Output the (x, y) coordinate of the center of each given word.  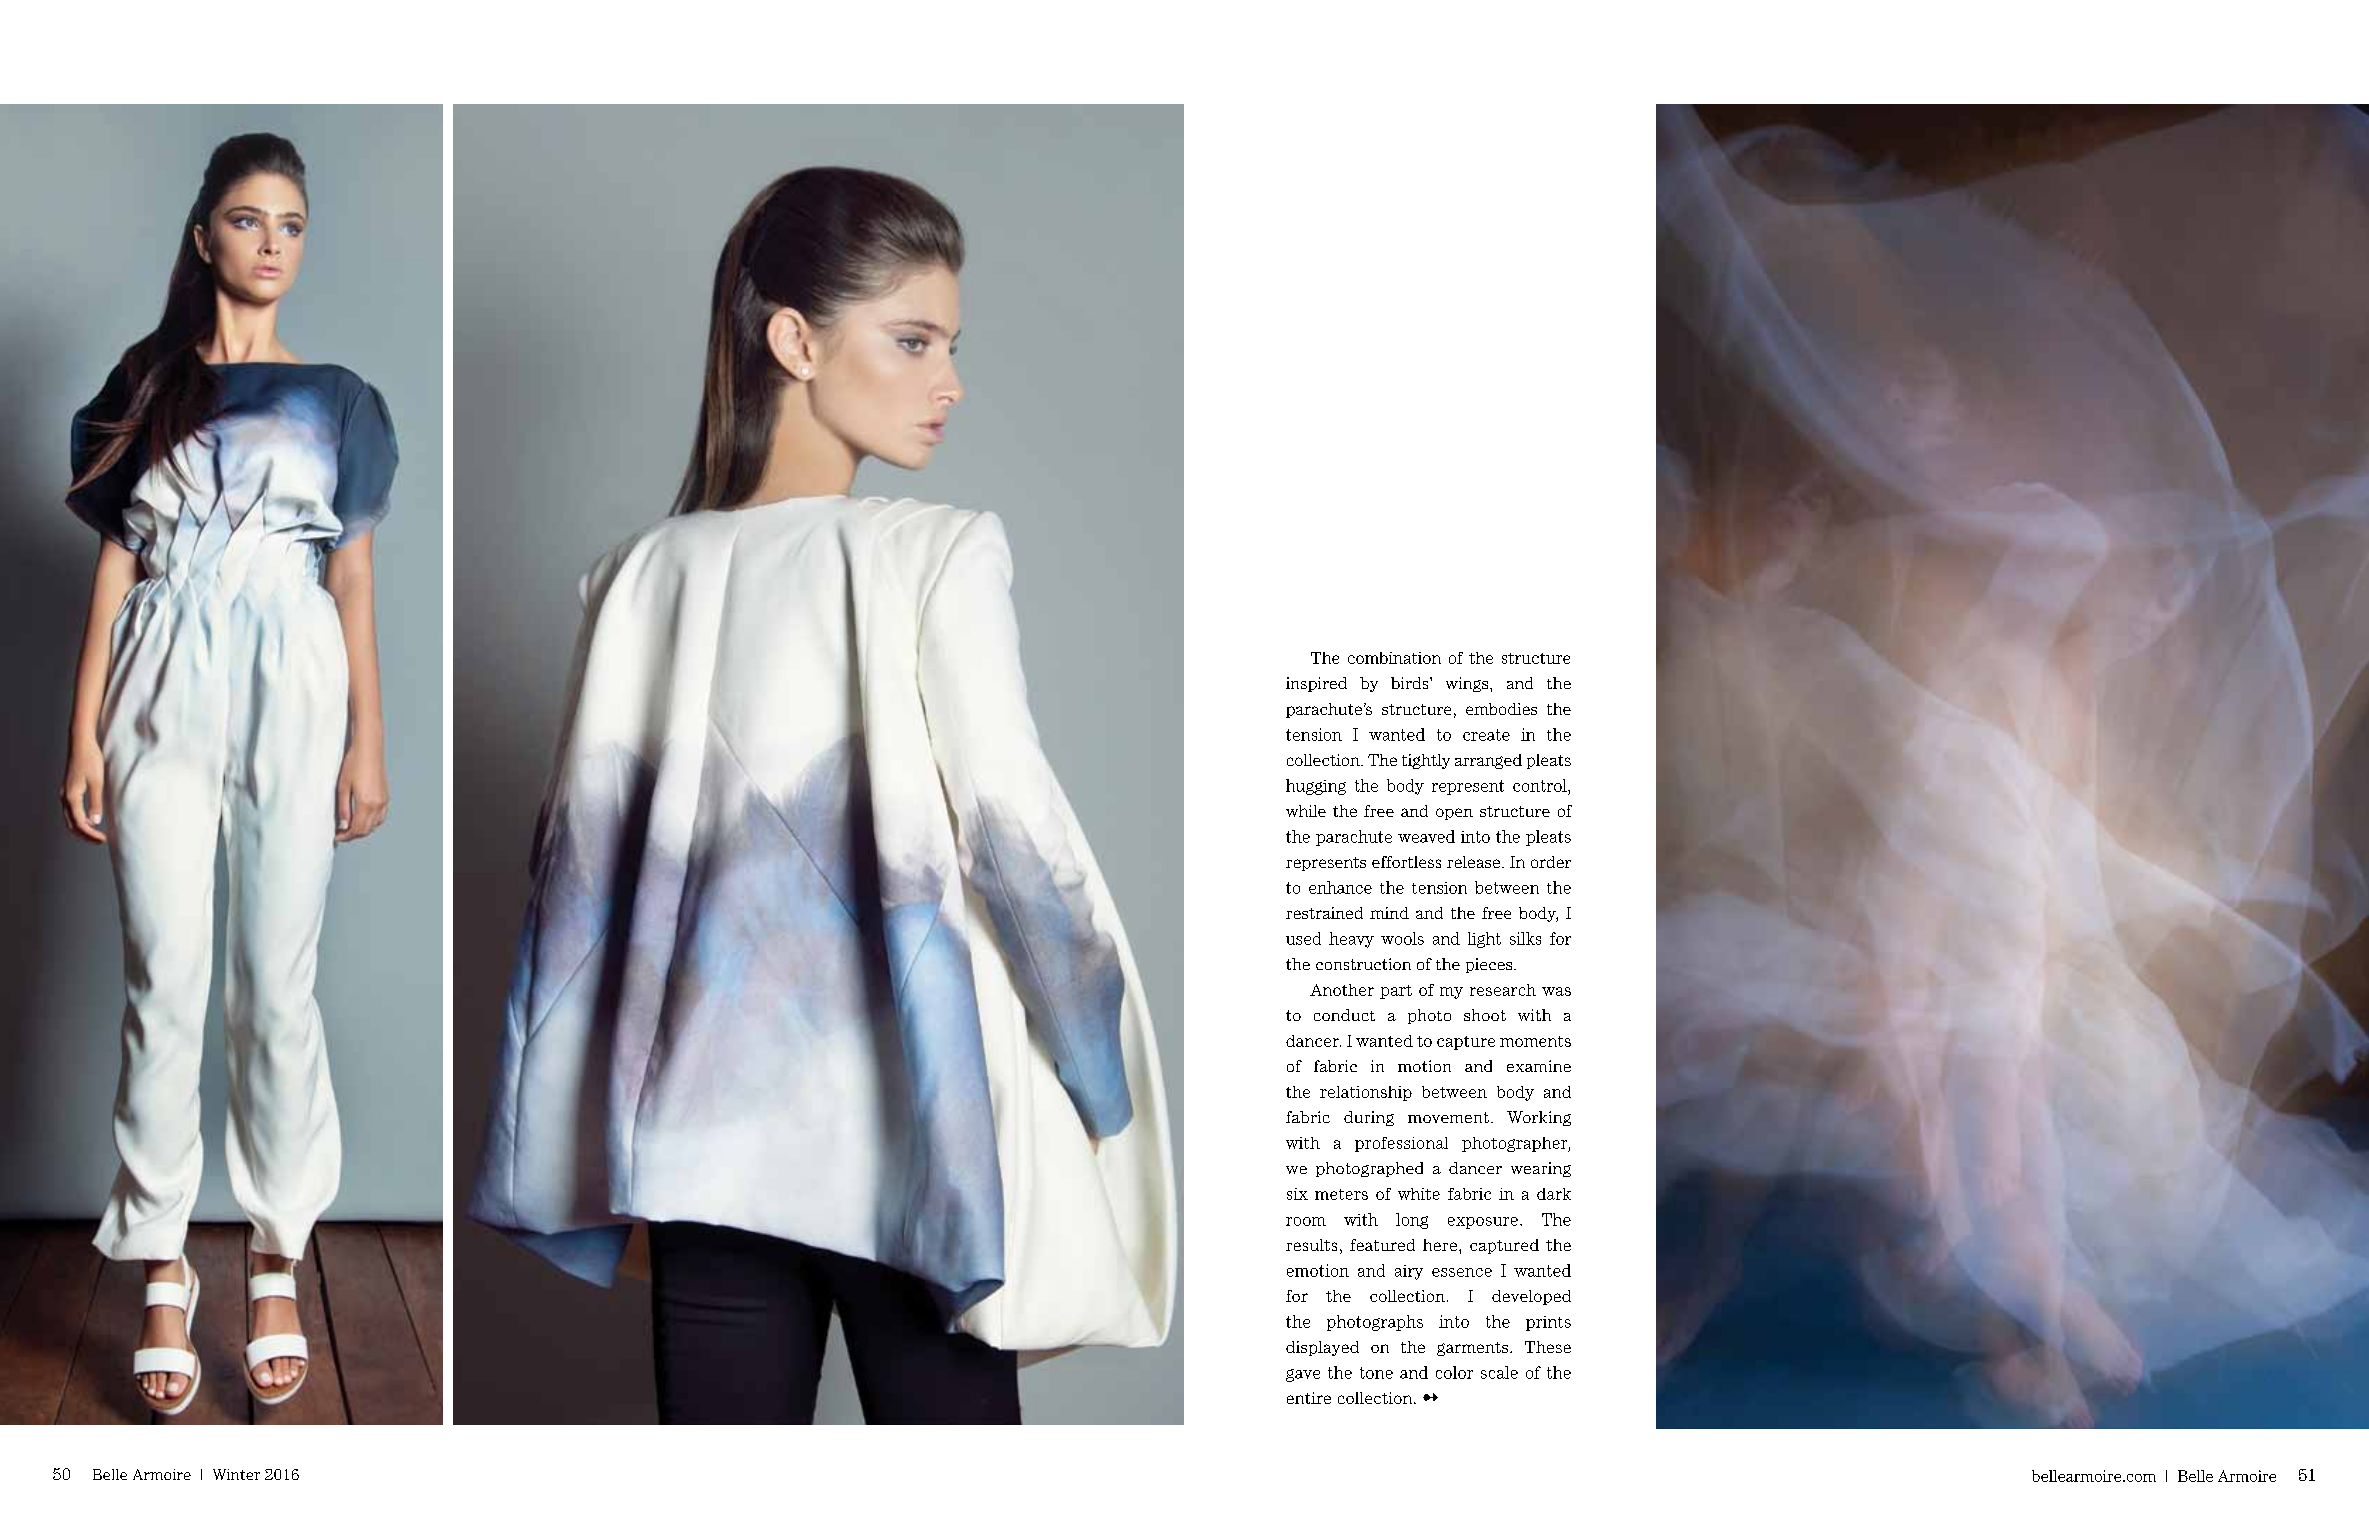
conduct (1344, 1015)
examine (1539, 1066)
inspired (1316, 684)
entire (1309, 1398)
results (1311, 1245)
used (1303, 938)
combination (1394, 658)
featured (1382, 1245)
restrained (1324, 913)
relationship (1366, 1093)
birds (1411, 683)
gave (1303, 1375)
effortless (1406, 862)
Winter (236, 1474)
